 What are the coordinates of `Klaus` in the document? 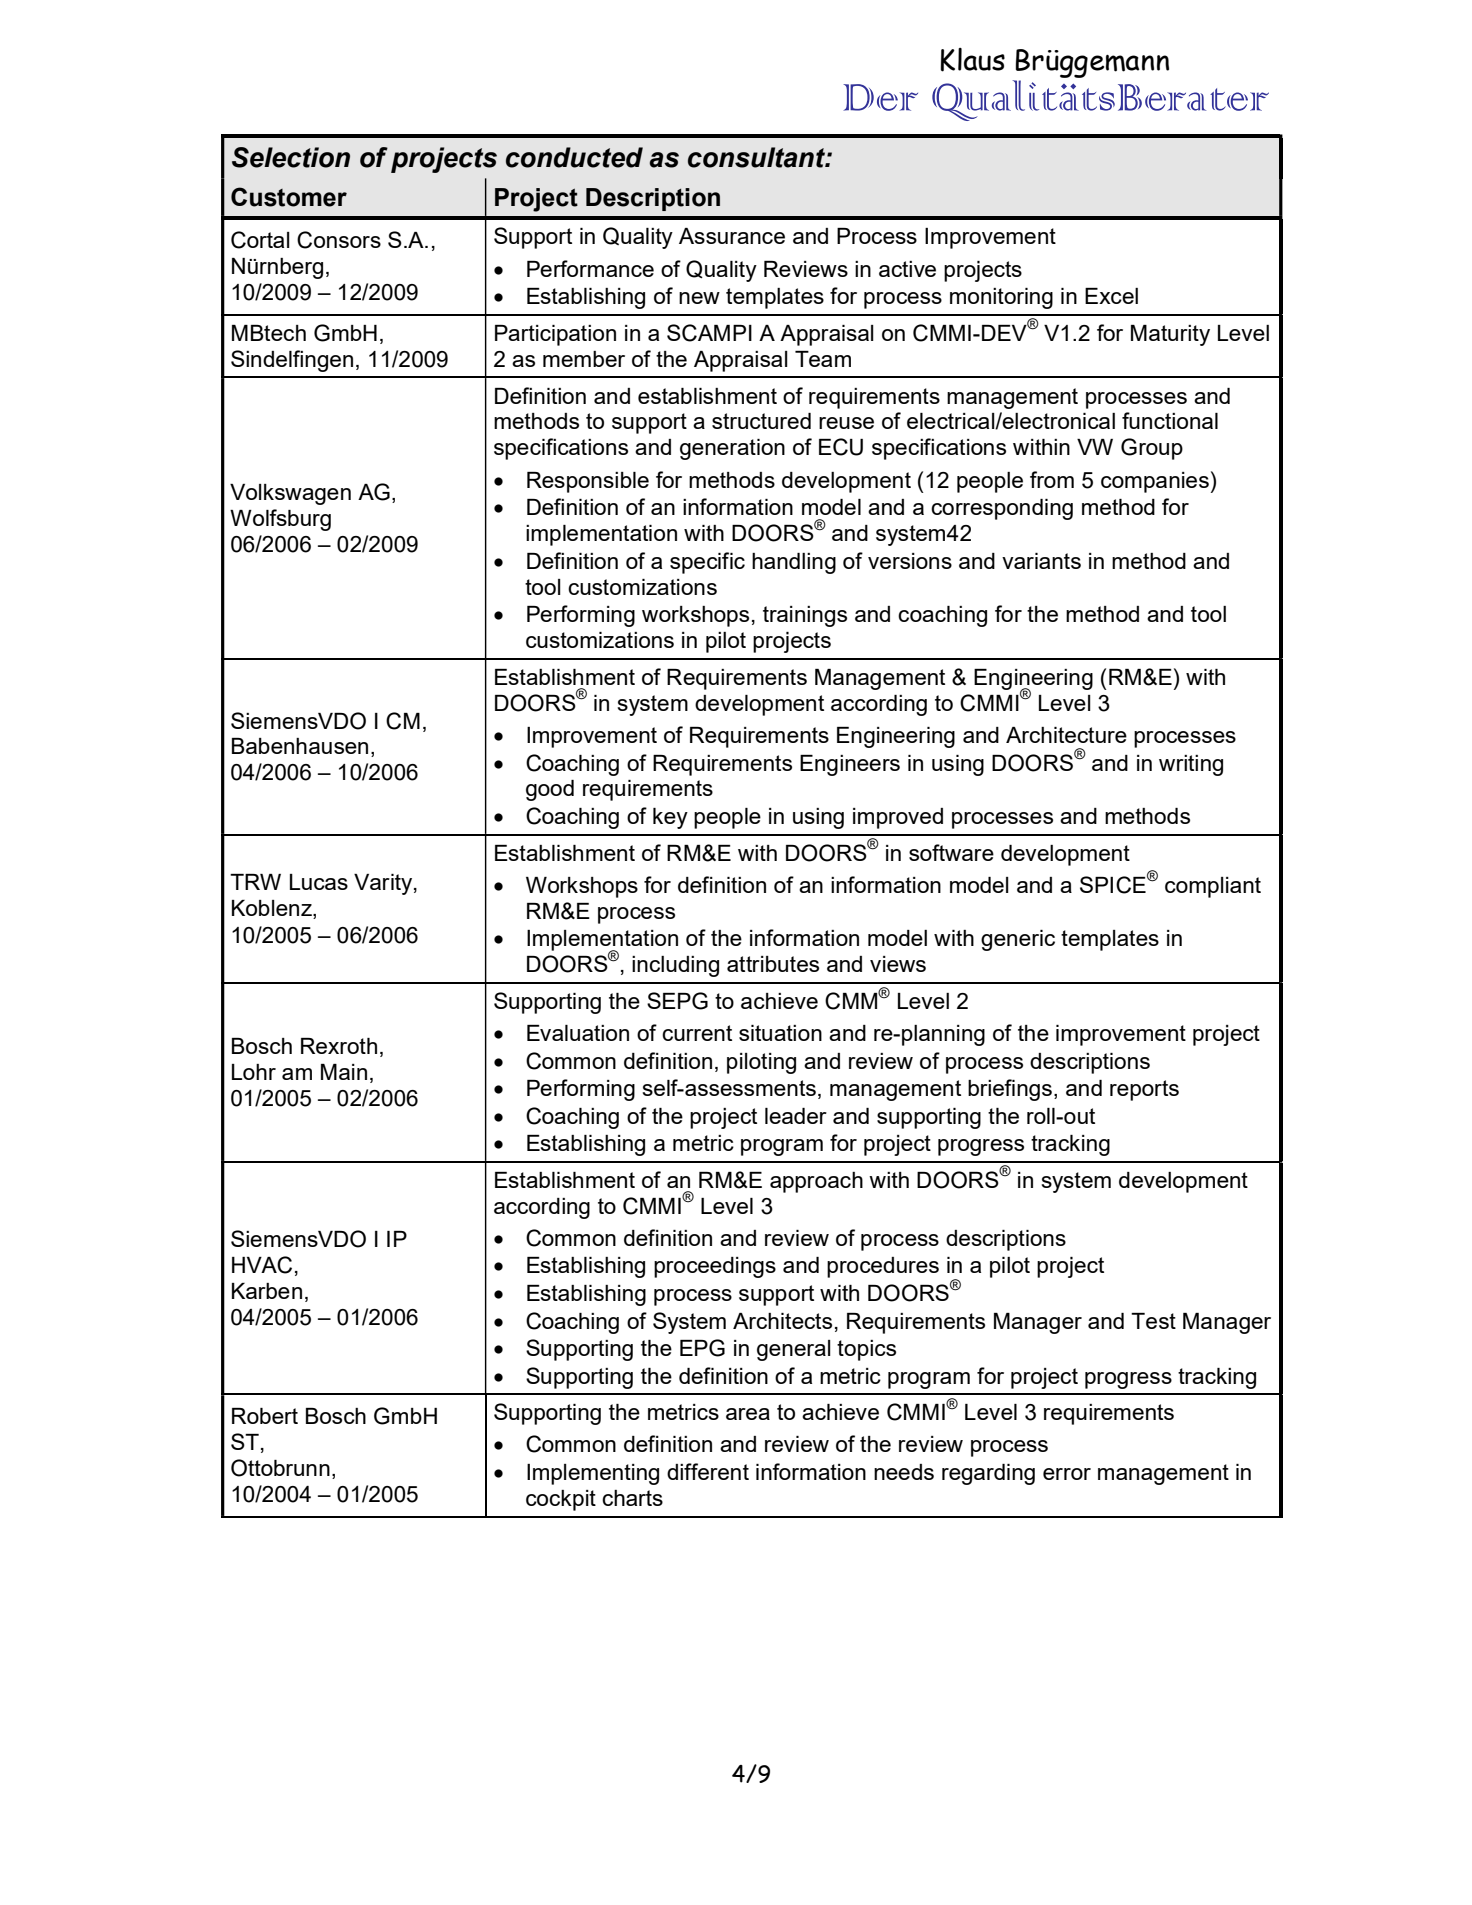 It's located at (972, 60).
